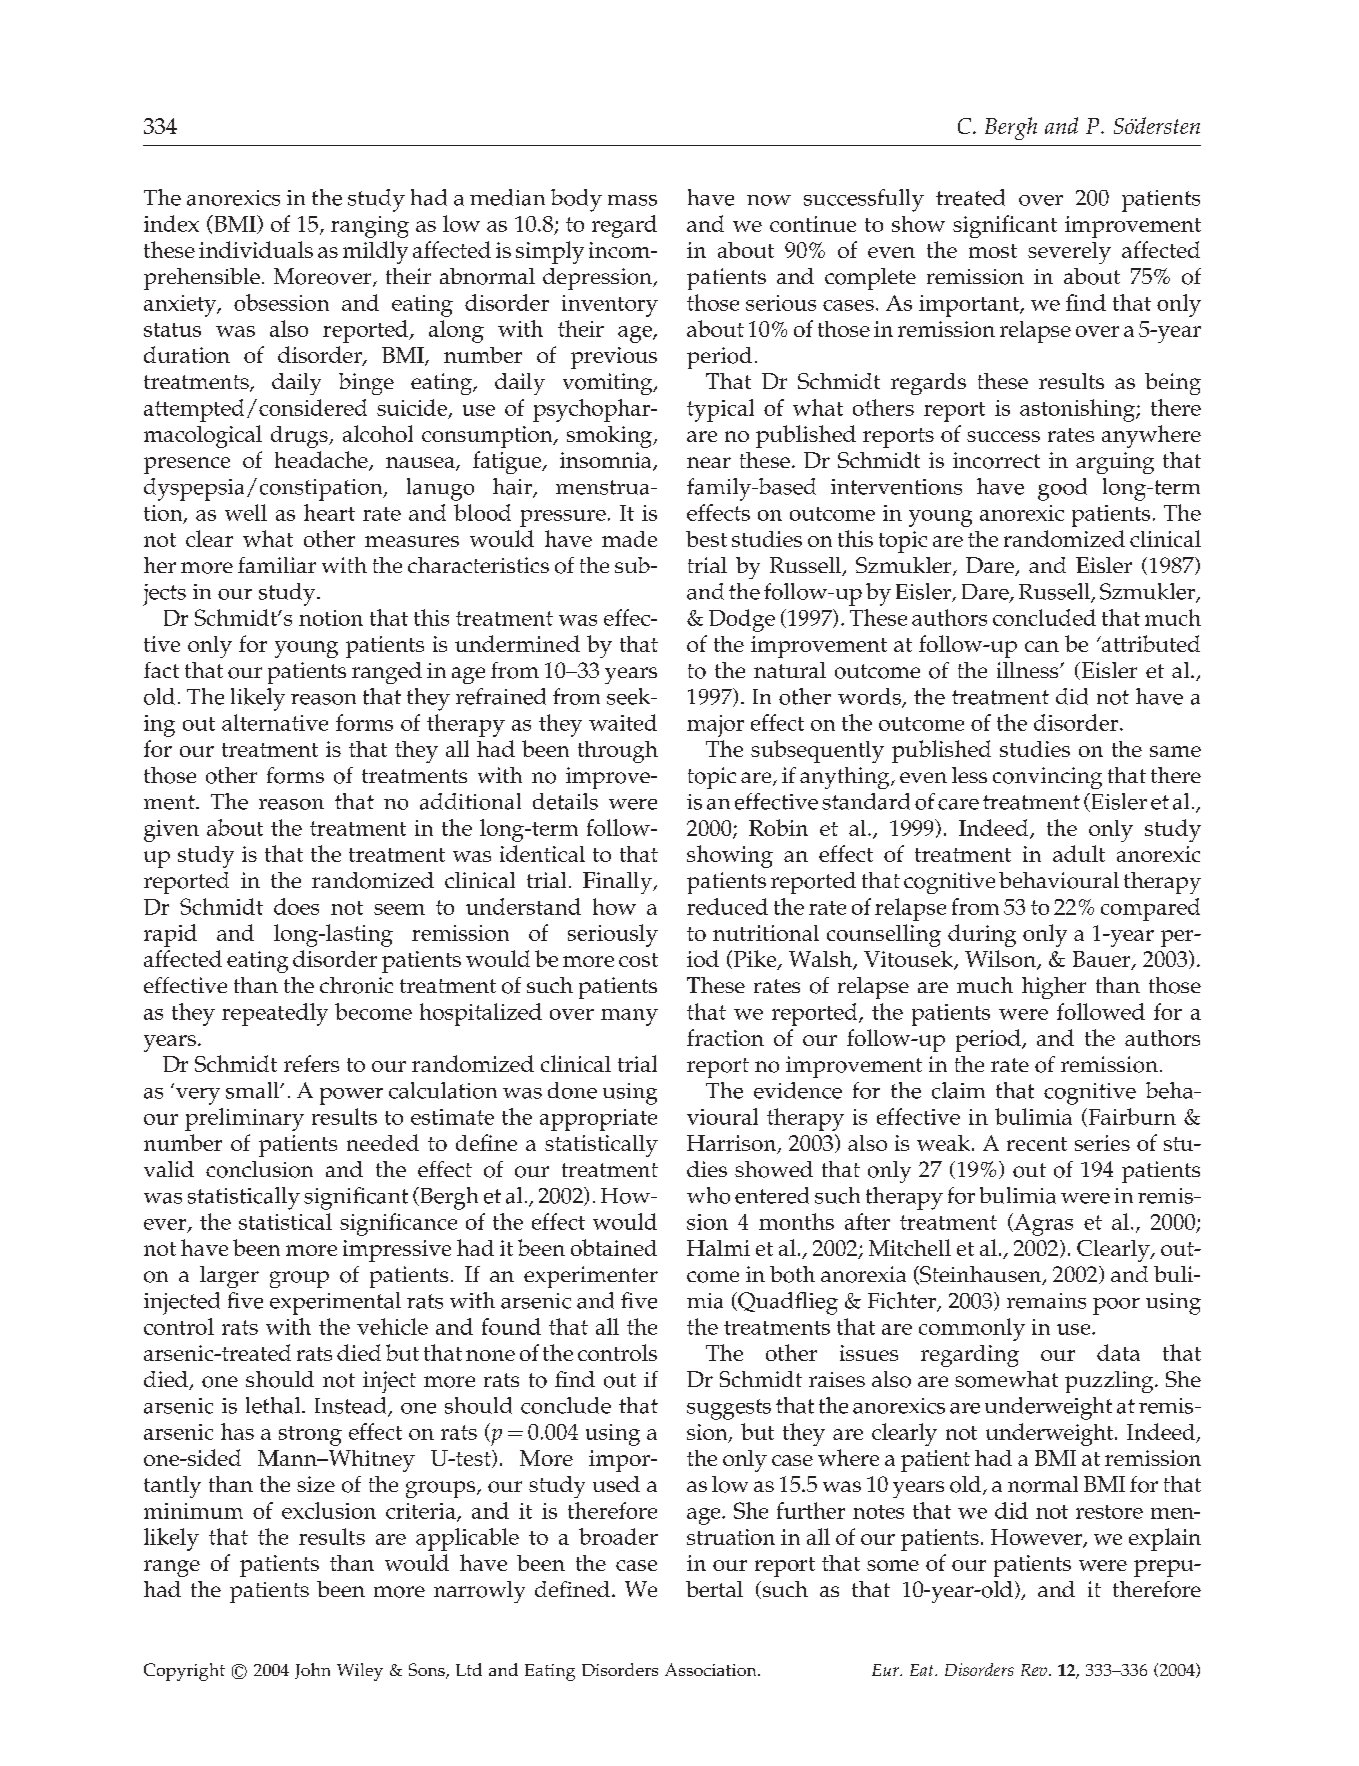  I want to click on individuals, so click(256, 249).
